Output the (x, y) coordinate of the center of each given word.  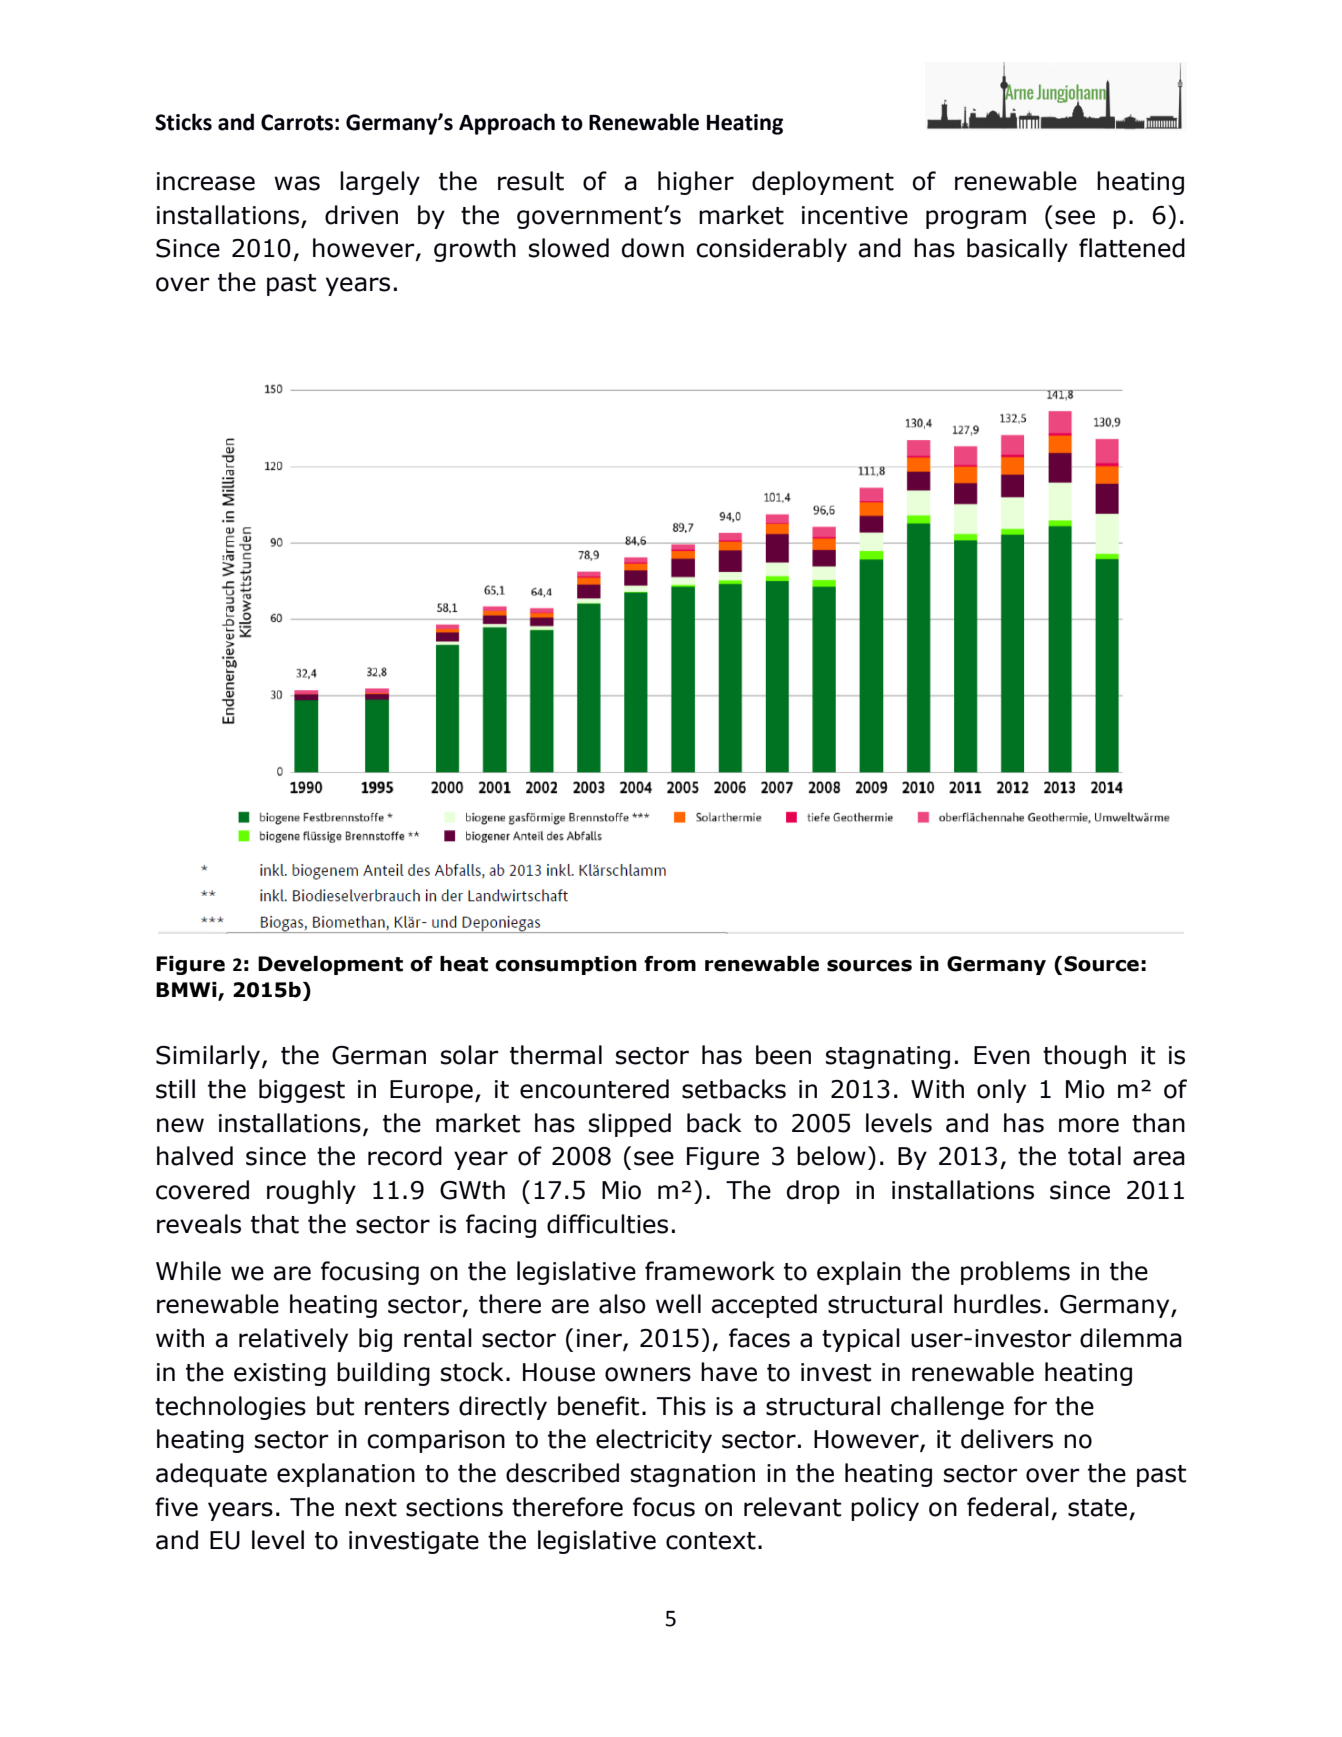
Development (330, 965)
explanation (346, 1475)
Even (1002, 1055)
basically (1017, 250)
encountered (594, 1089)
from (670, 964)
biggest (302, 1091)
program (976, 219)
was (297, 183)
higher (696, 183)
